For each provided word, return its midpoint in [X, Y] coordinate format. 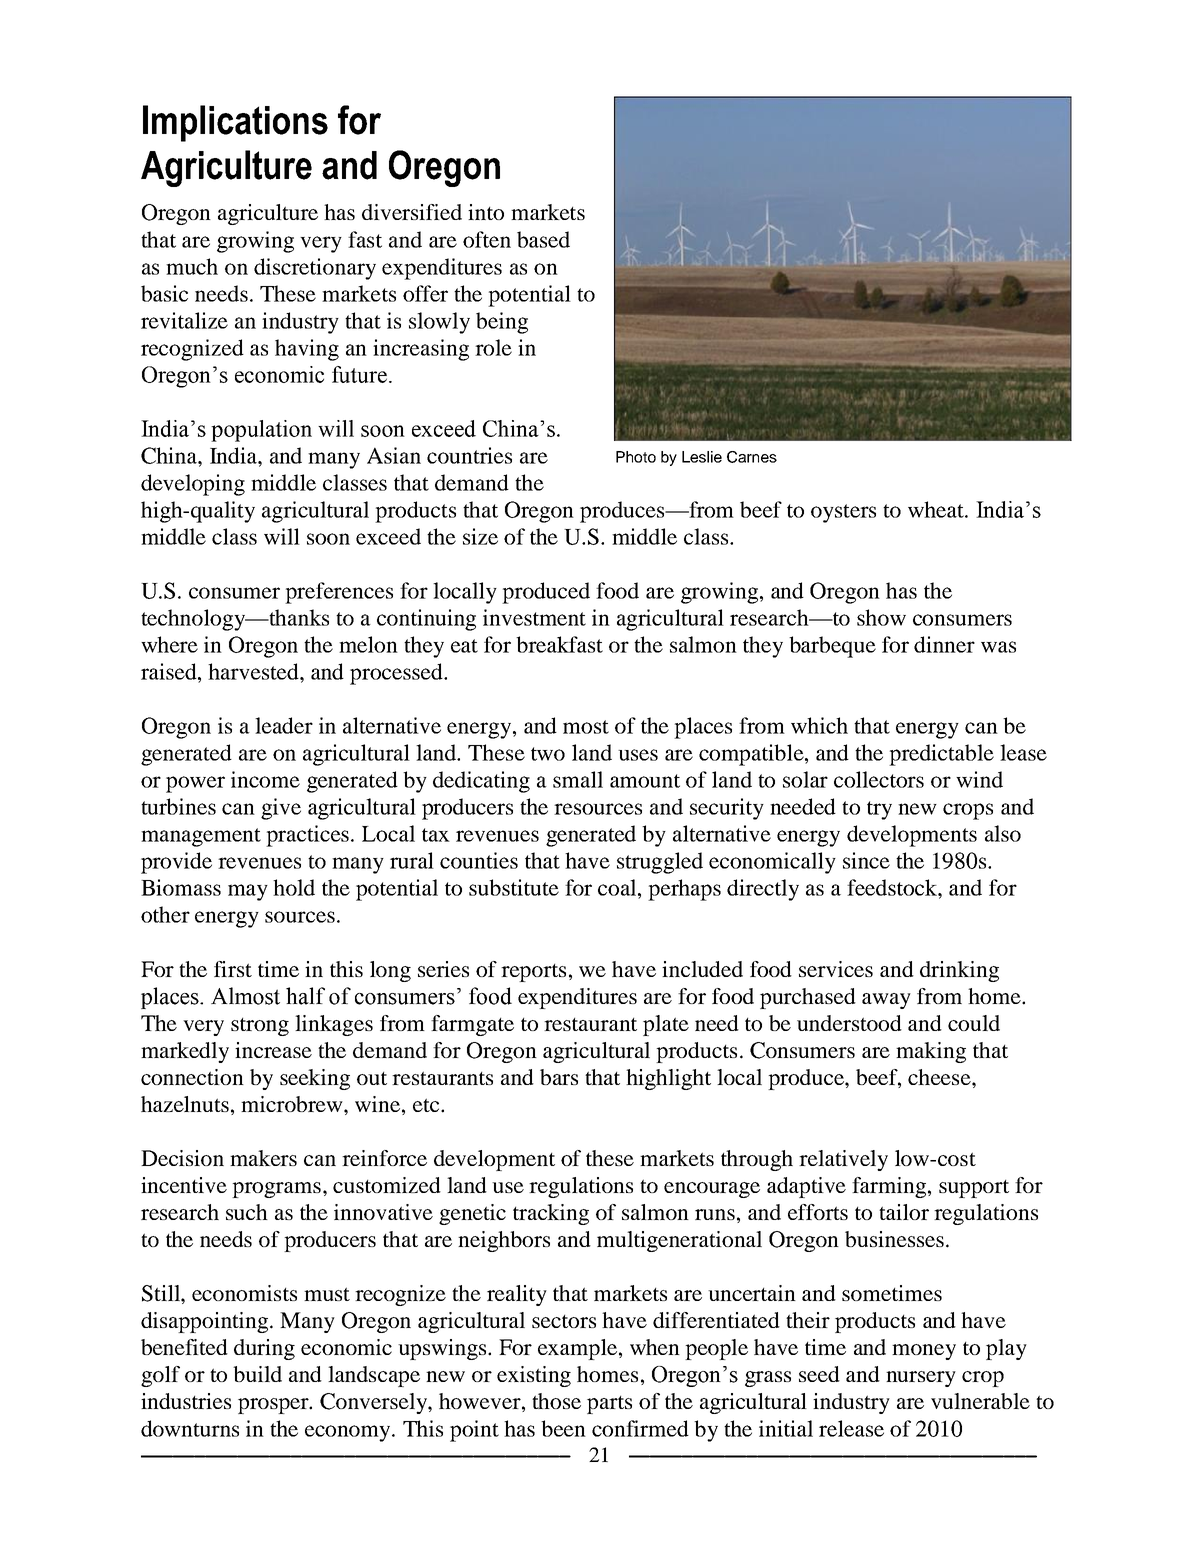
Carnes [752, 457]
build [257, 1374]
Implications [235, 123]
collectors [879, 779]
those [556, 1401]
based [543, 239]
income [265, 779]
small [578, 779]
